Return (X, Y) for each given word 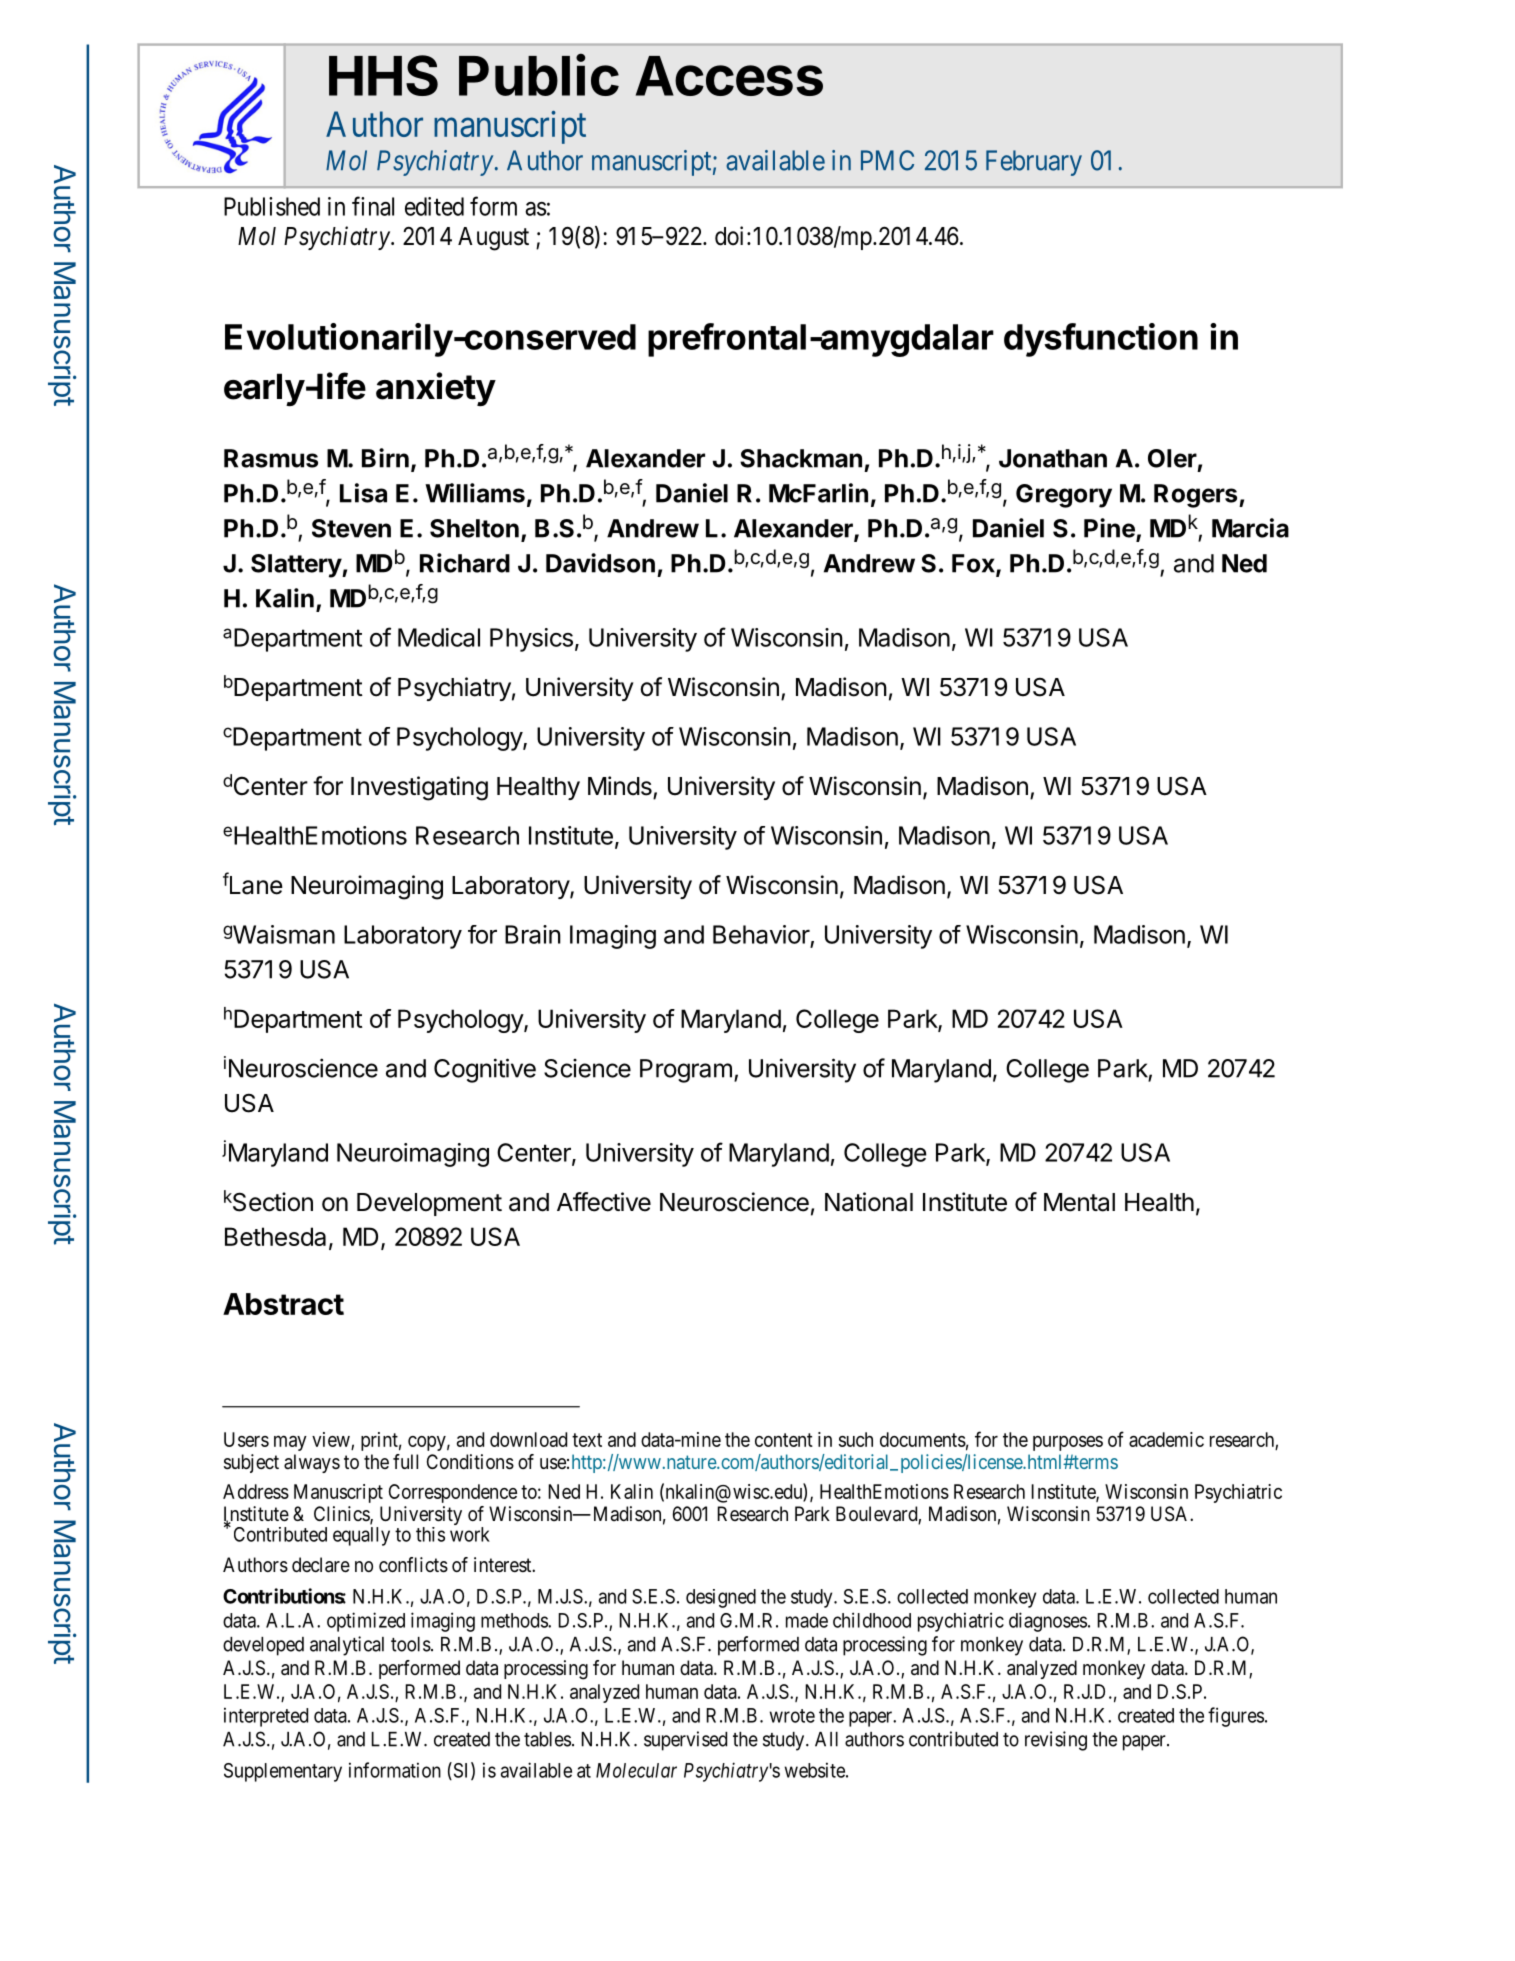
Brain (533, 934)
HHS (383, 75)
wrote (792, 1716)
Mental (1079, 1202)
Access (729, 76)
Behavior (761, 934)
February (1034, 163)
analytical (347, 1646)
